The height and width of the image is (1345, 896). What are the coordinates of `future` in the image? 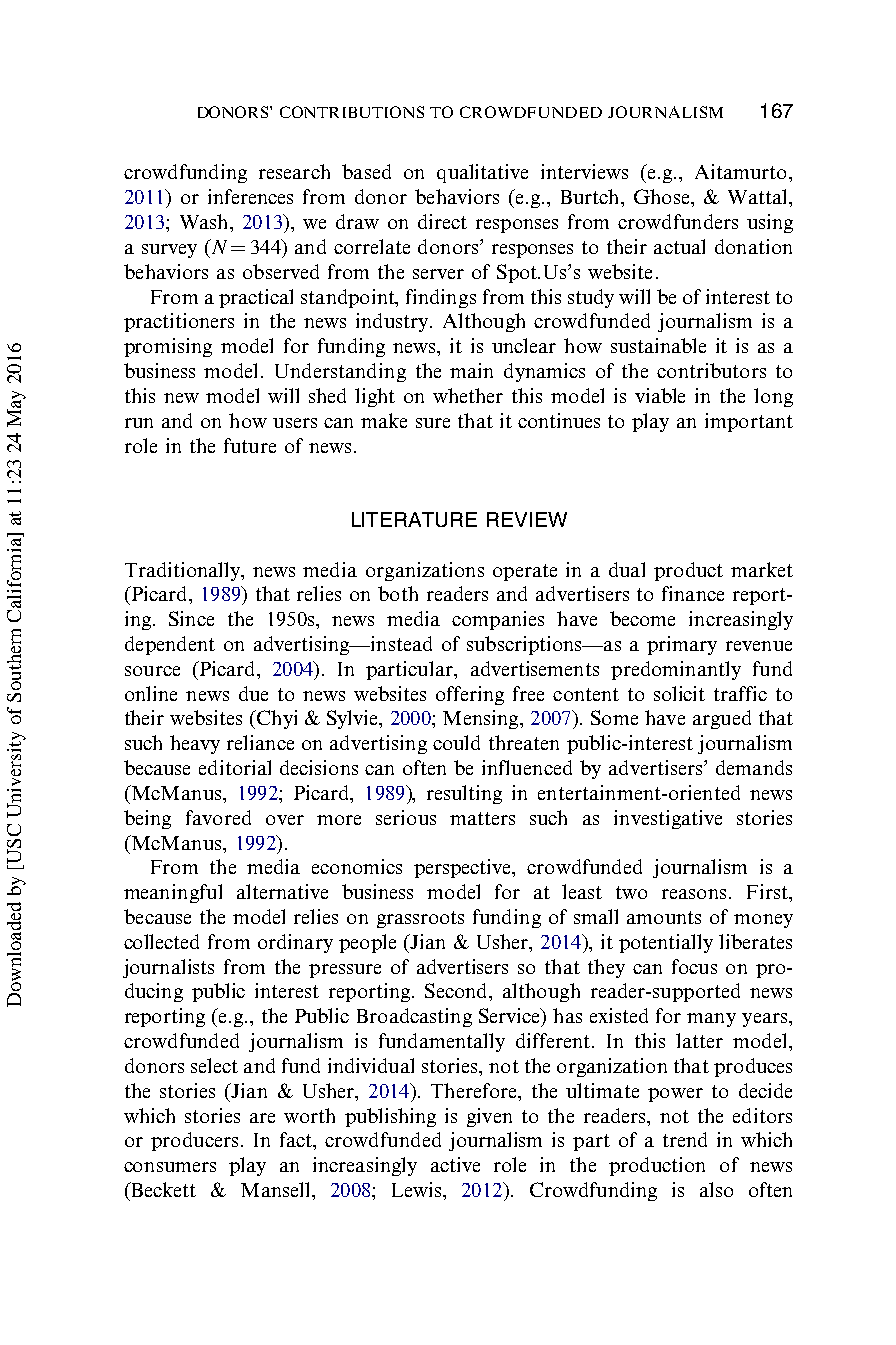 It's located at (250, 445).
